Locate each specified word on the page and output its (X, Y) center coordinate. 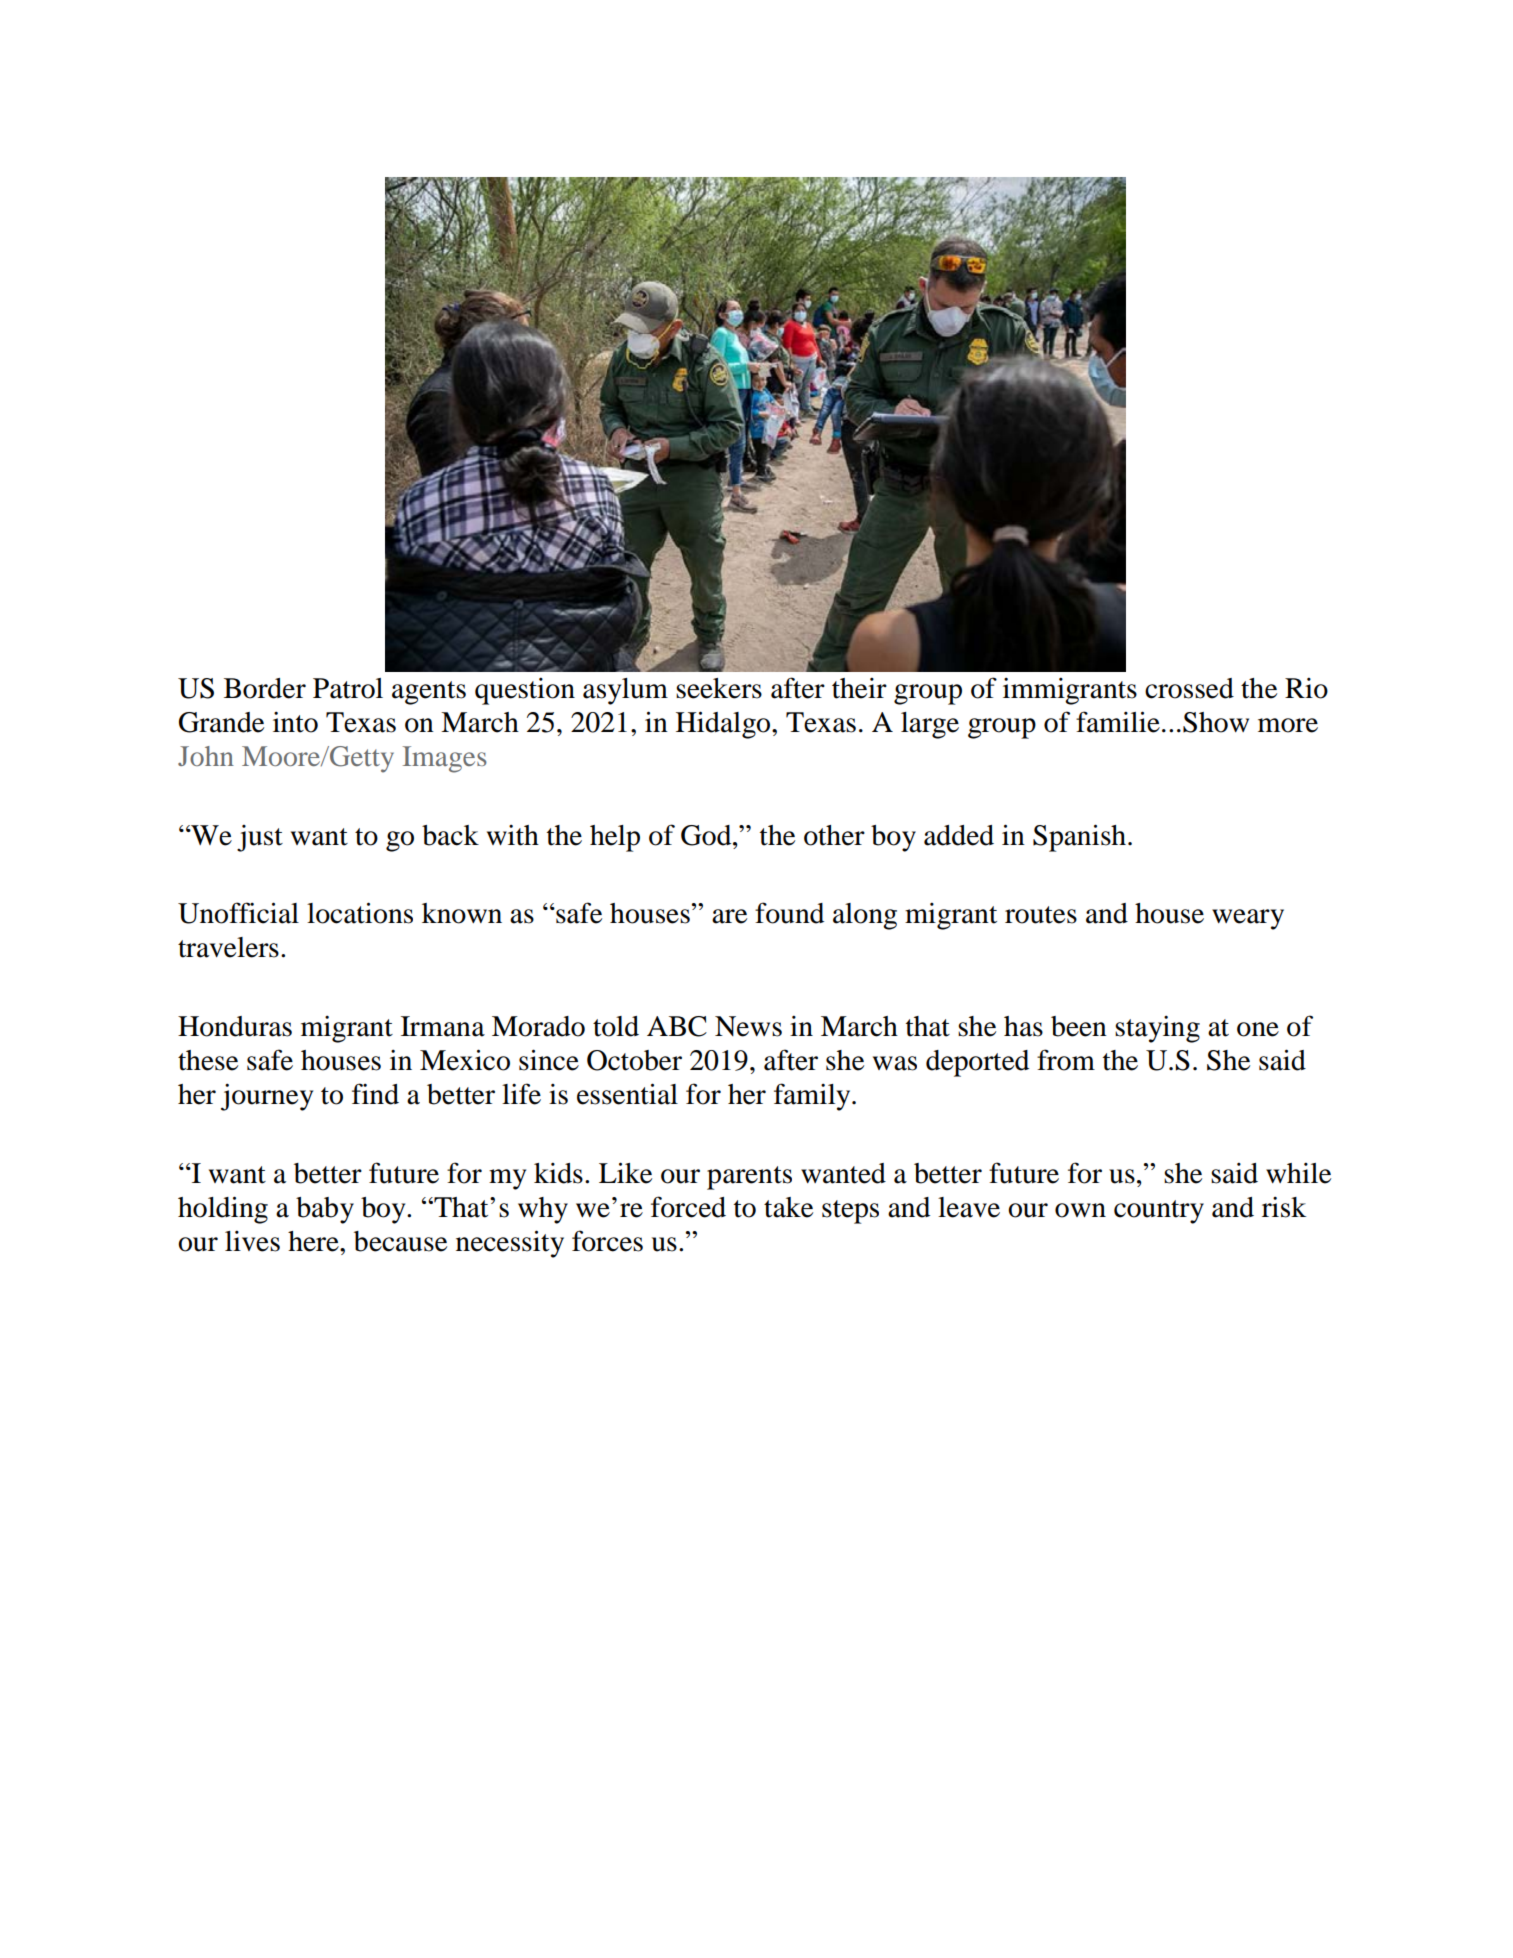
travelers (228, 947)
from (1066, 1060)
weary (1248, 919)
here (314, 1241)
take (788, 1207)
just (260, 838)
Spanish (1081, 838)
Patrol (348, 688)
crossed (1189, 688)
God (707, 835)
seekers (719, 688)
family (813, 1097)
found (789, 913)
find (375, 1094)
